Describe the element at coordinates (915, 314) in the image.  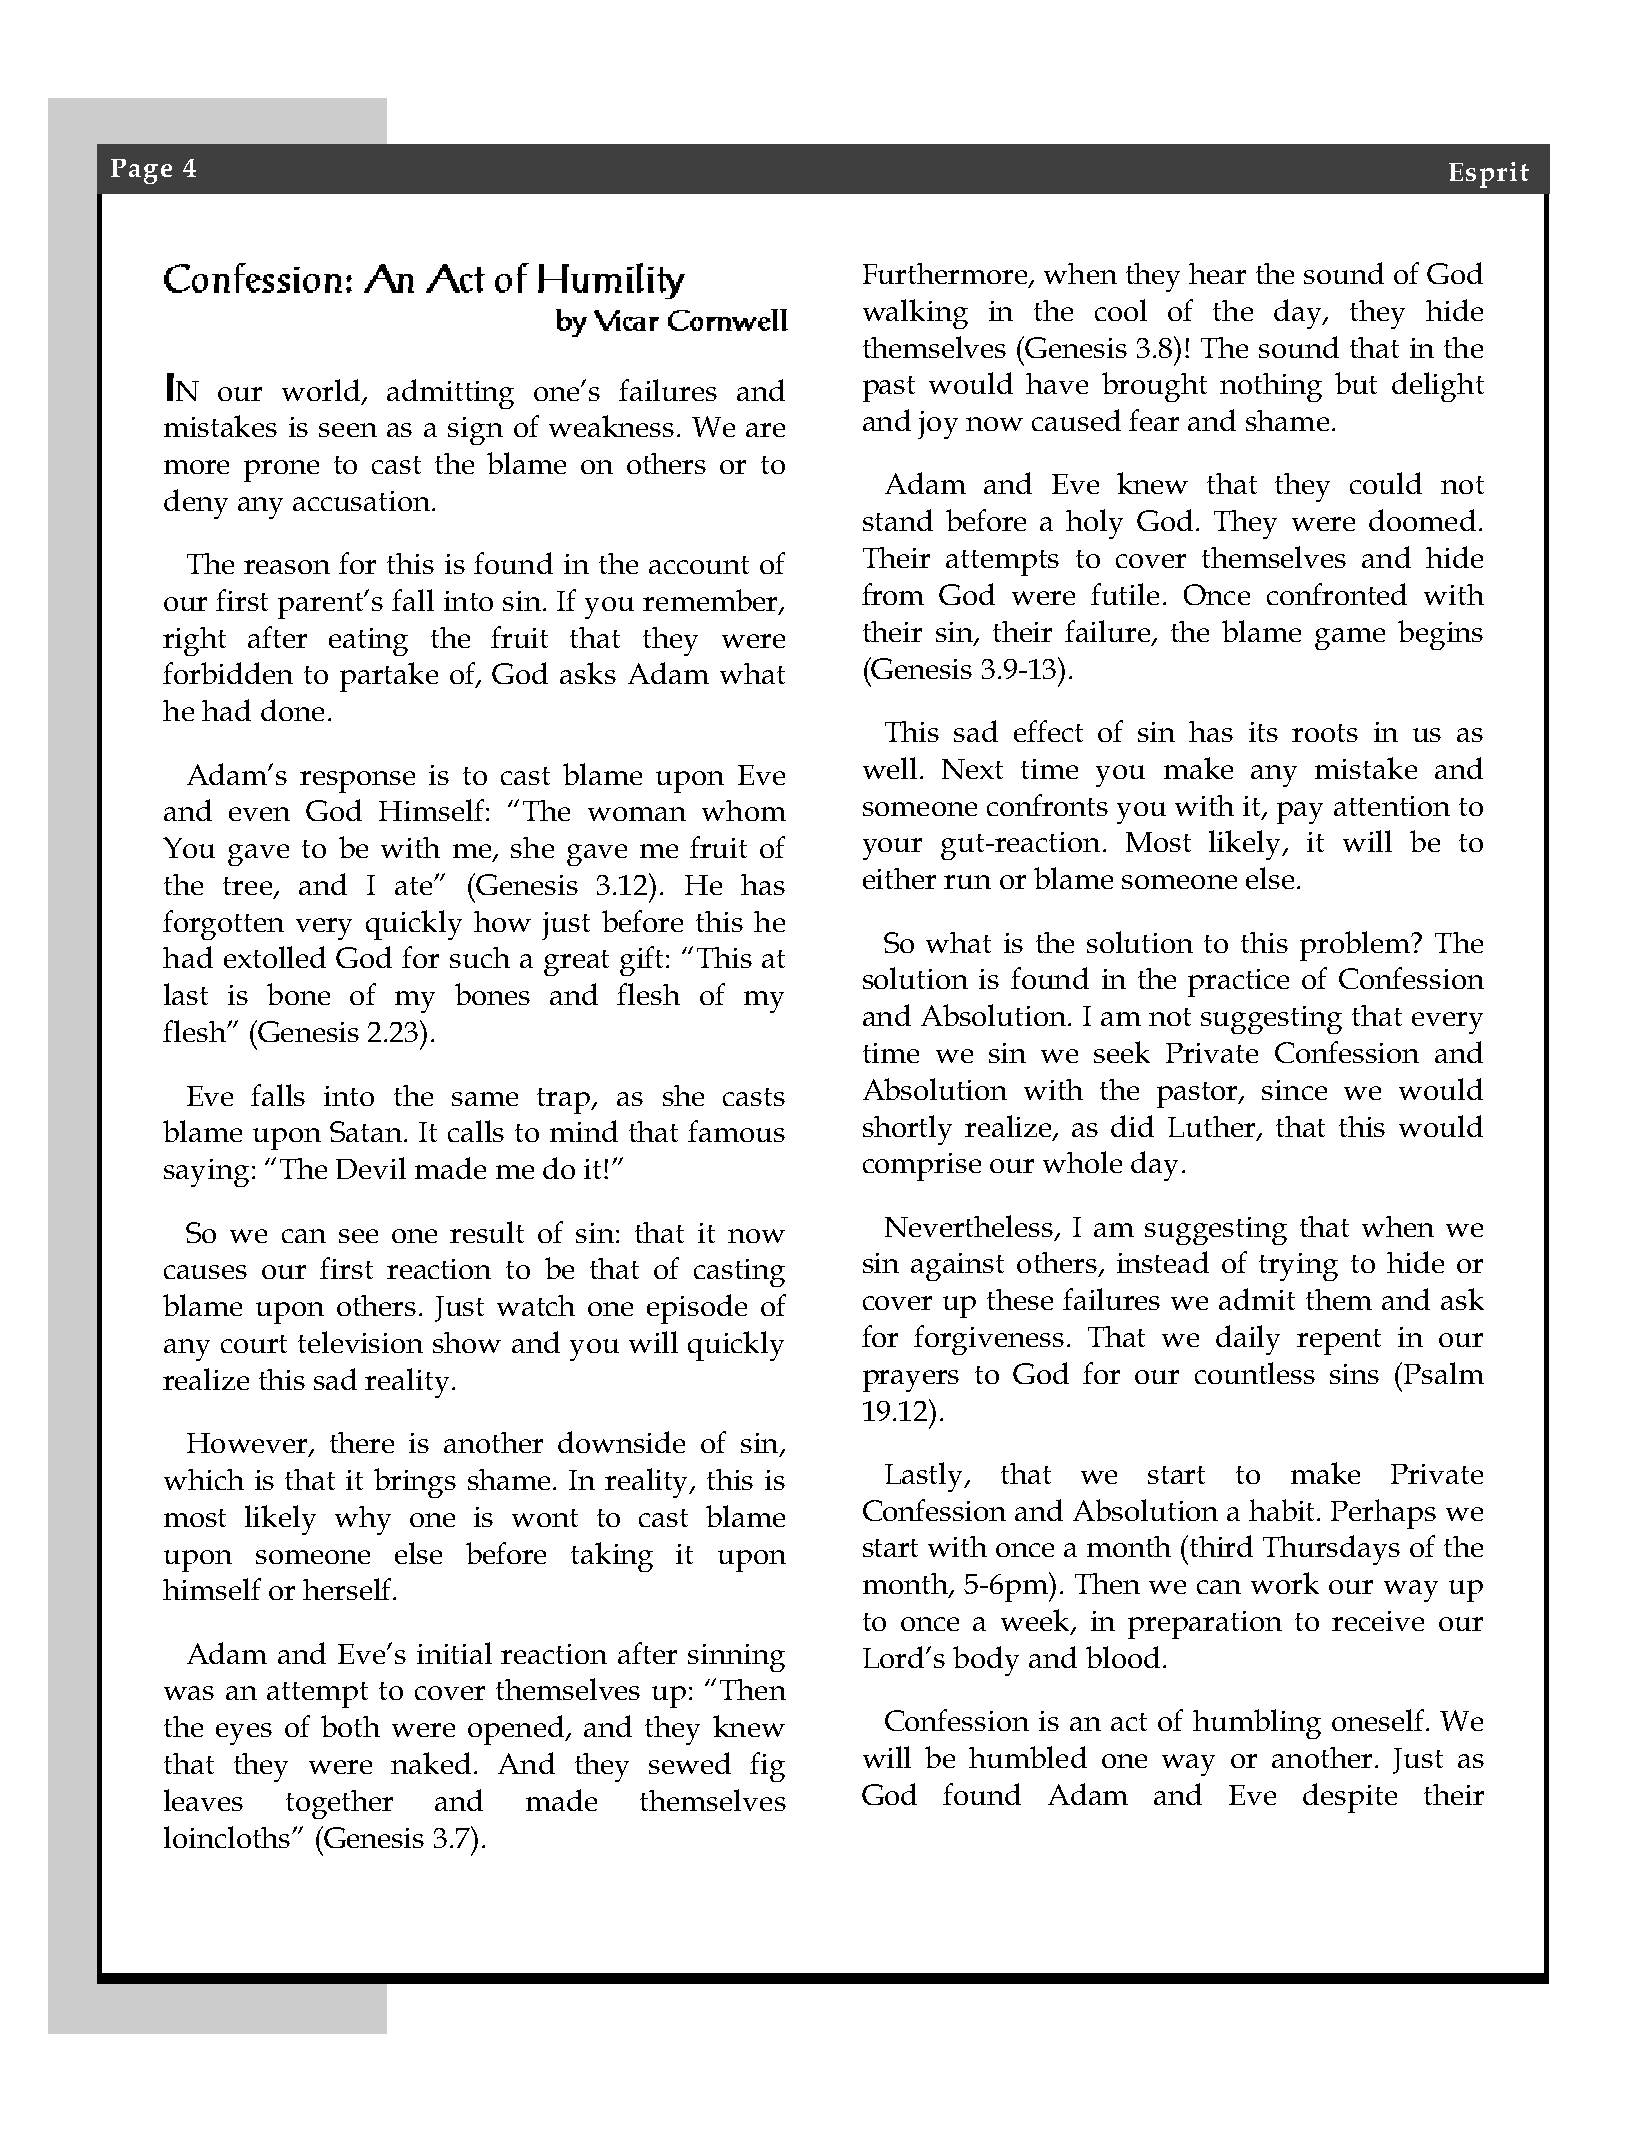
I see `walking` at that location.
